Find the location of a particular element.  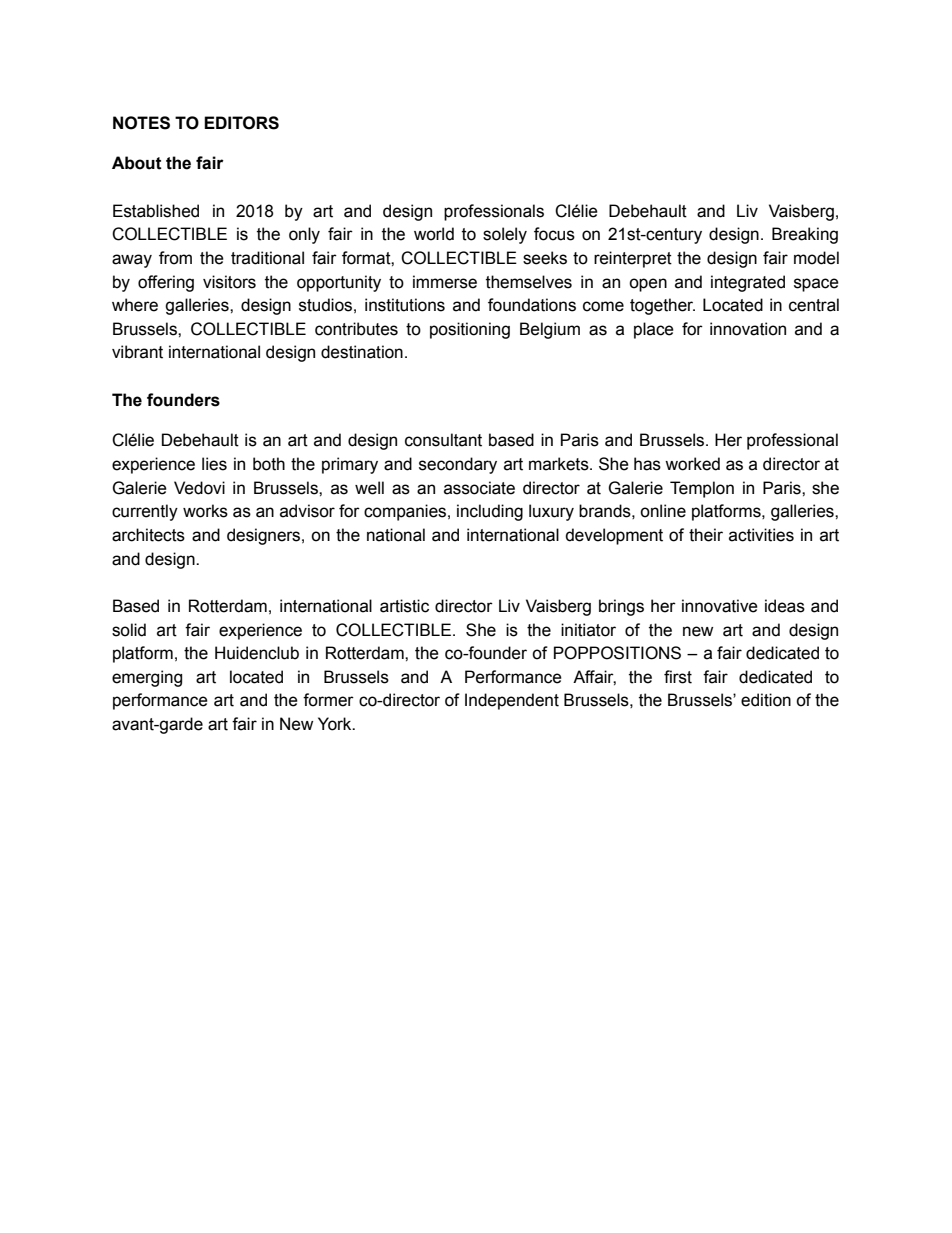

lies is located at coordinates (214, 464).
